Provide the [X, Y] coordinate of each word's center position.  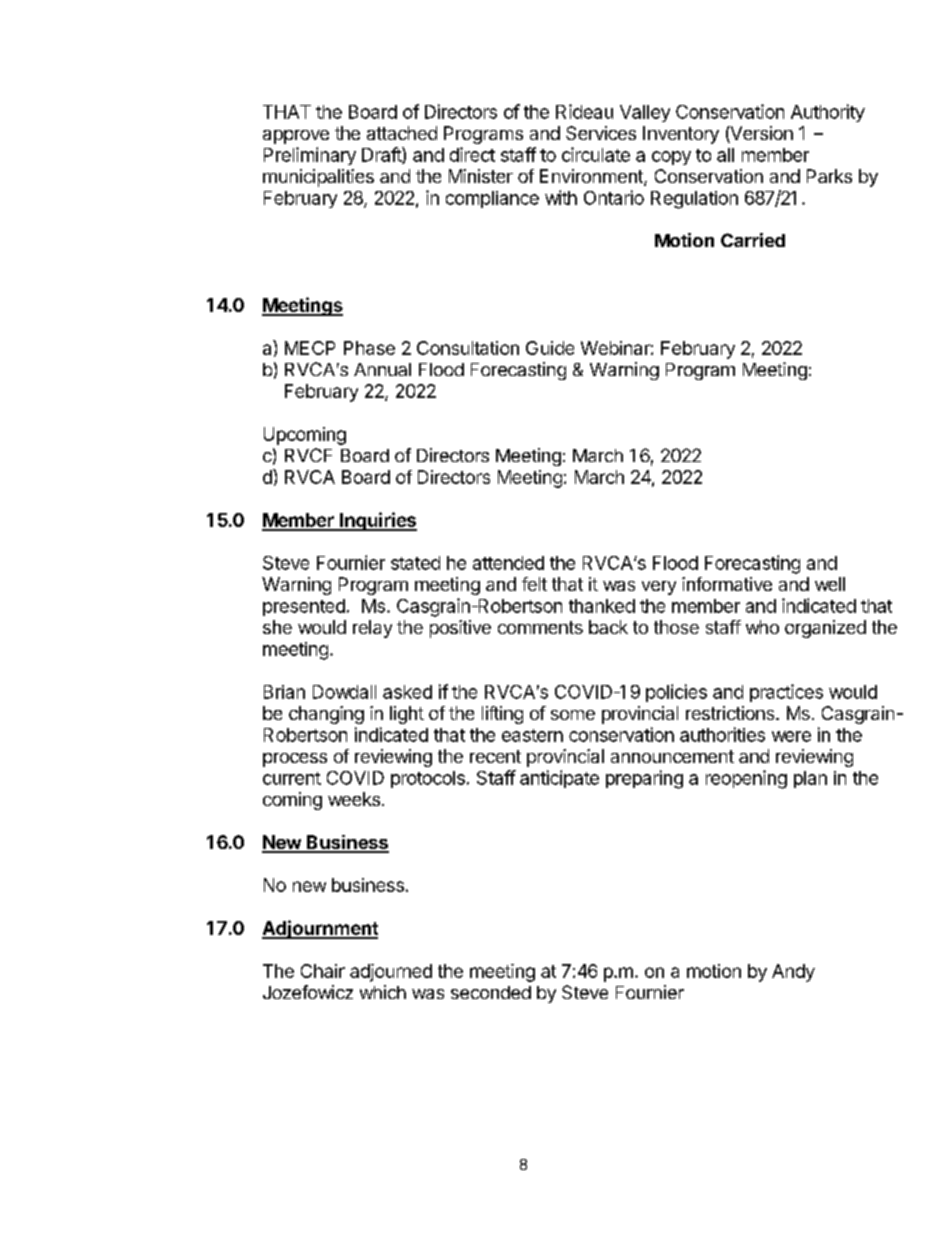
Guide [550, 348]
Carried [753, 240]
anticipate [559, 779]
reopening [746, 779]
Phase [369, 348]
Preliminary [310, 156]
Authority [828, 113]
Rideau [584, 111]
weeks [354, 799]
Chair [323, 971]
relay [372, 629]
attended [508, 563]
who [762, 627]
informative [727, 584]
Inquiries [377, 521]
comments [540, 627]
